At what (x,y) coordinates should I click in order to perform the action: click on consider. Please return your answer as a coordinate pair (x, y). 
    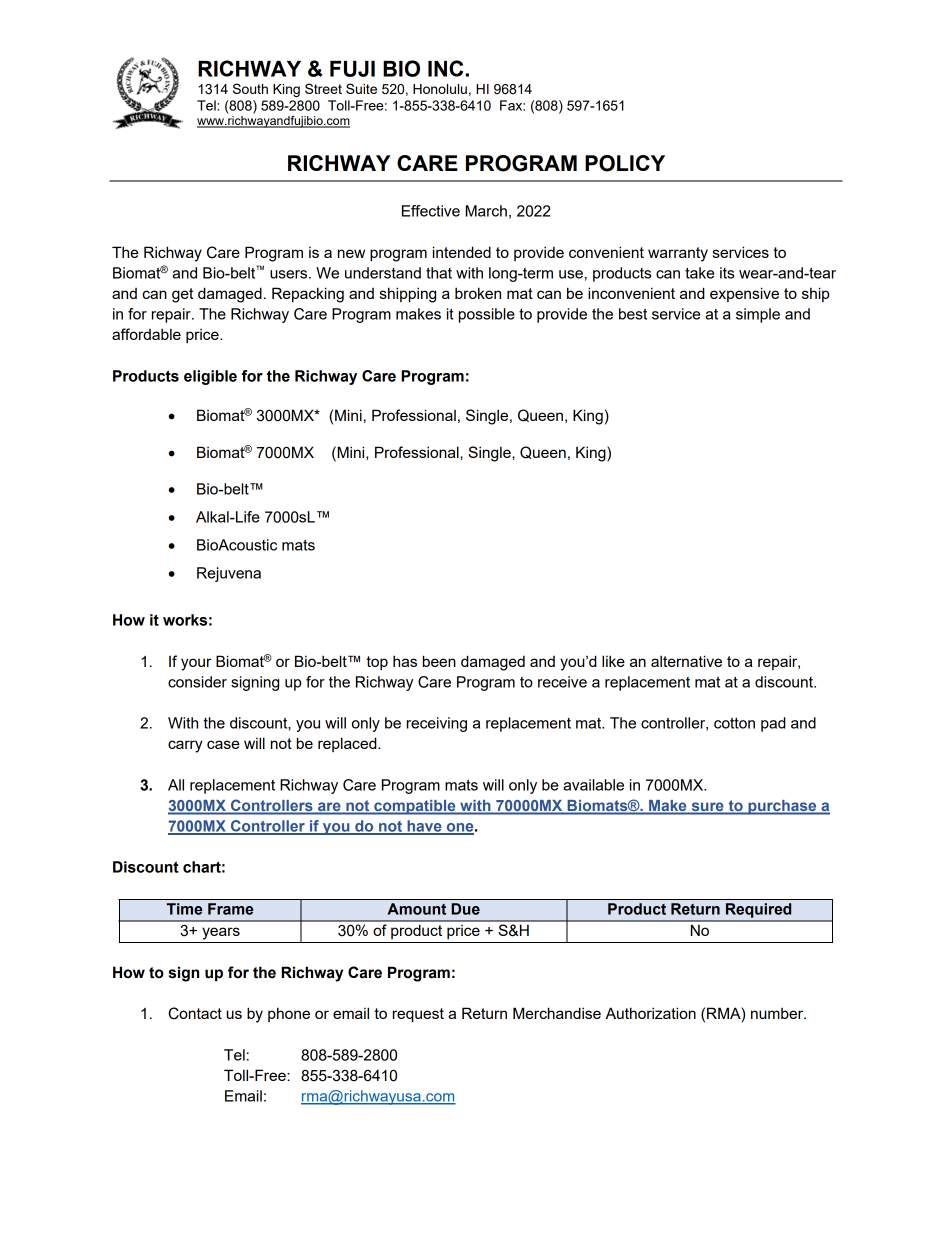
    Looking at the image, I should click on (197, 682).
